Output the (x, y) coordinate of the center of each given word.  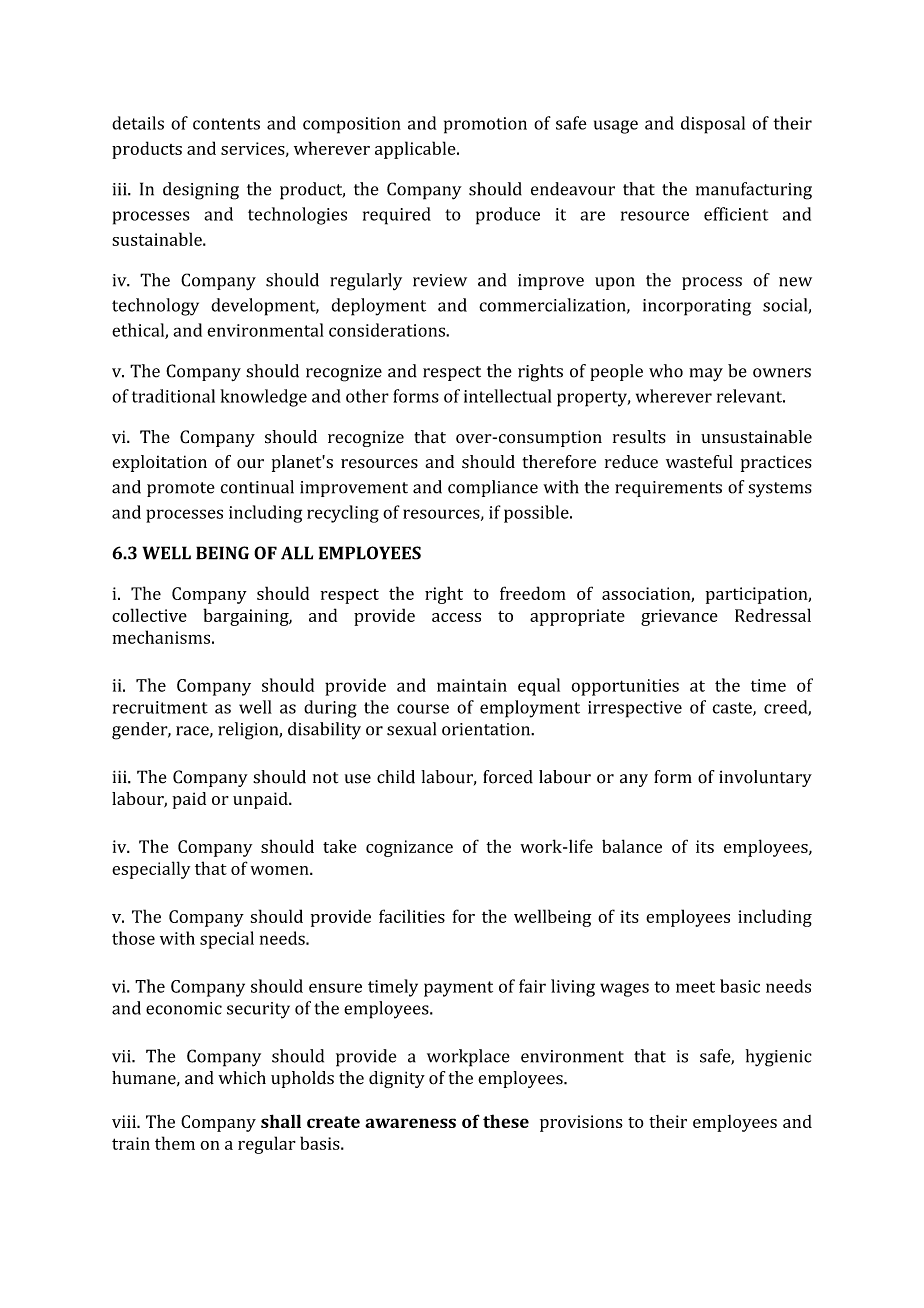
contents (226, 124)
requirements (668, 489)
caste (733, 709)
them (175, 1143)
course (423, 709)
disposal (713, 125)
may (706, 375)
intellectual (507, 396)
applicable (416, 150)
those (133, 938)
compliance (493, 488)
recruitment (160, 707)
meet (695, 987)
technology (155, 307)
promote (181, 489)
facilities (412, 916)
